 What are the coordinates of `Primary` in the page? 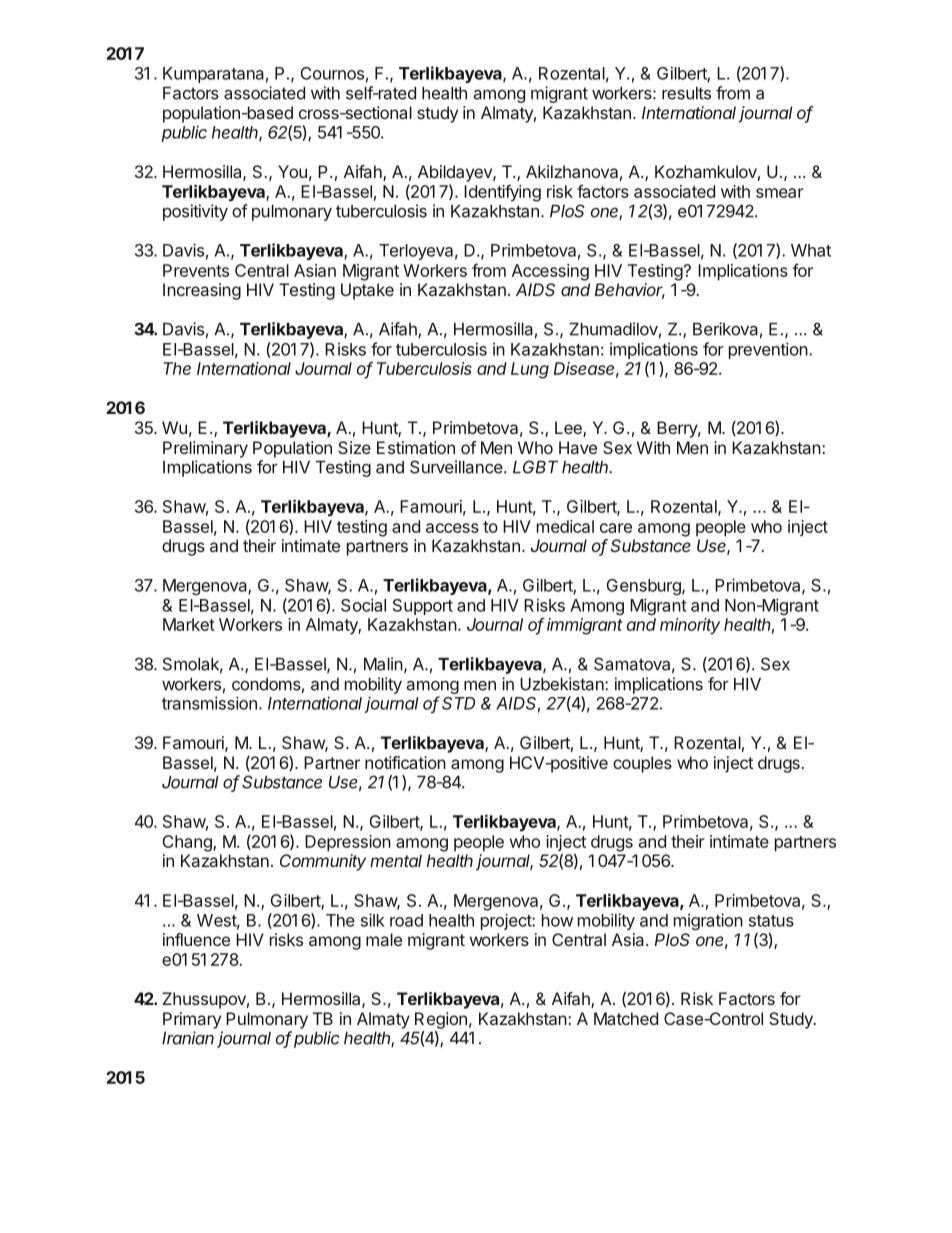 It's located at (192, 1020).
